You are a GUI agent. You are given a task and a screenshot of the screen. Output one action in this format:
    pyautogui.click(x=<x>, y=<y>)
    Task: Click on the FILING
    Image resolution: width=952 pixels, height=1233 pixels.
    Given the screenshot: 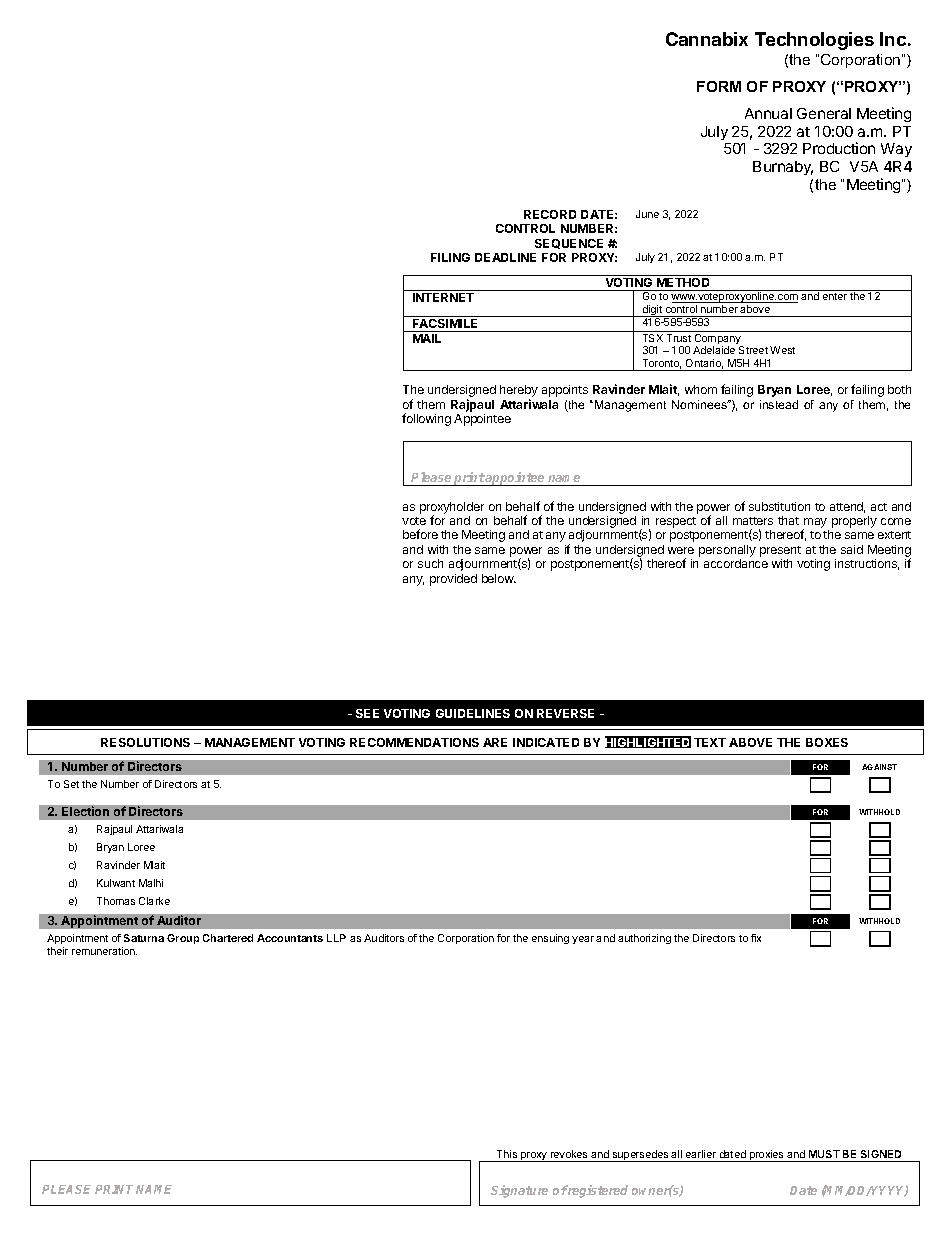 What is the action you would take?
    pyautogui.click(x=450, y=257)
